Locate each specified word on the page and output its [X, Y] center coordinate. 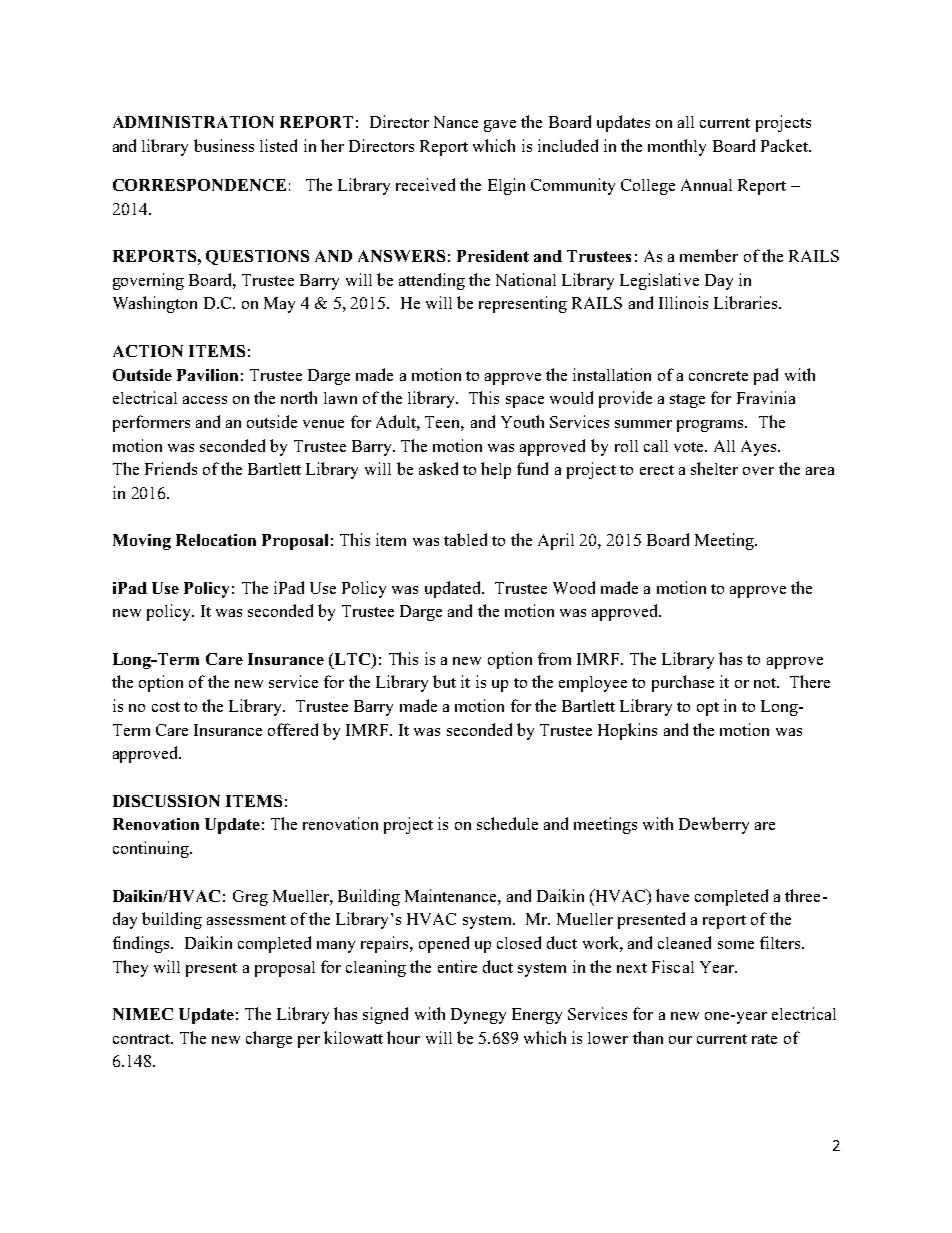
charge [269, 1039]
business [224, 145]
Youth [522, 421]
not [766, 683]
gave [500, 126]
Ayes [760, 448]
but [444, 681]
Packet [786, 145]
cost [166, 707]
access [205, 400]
